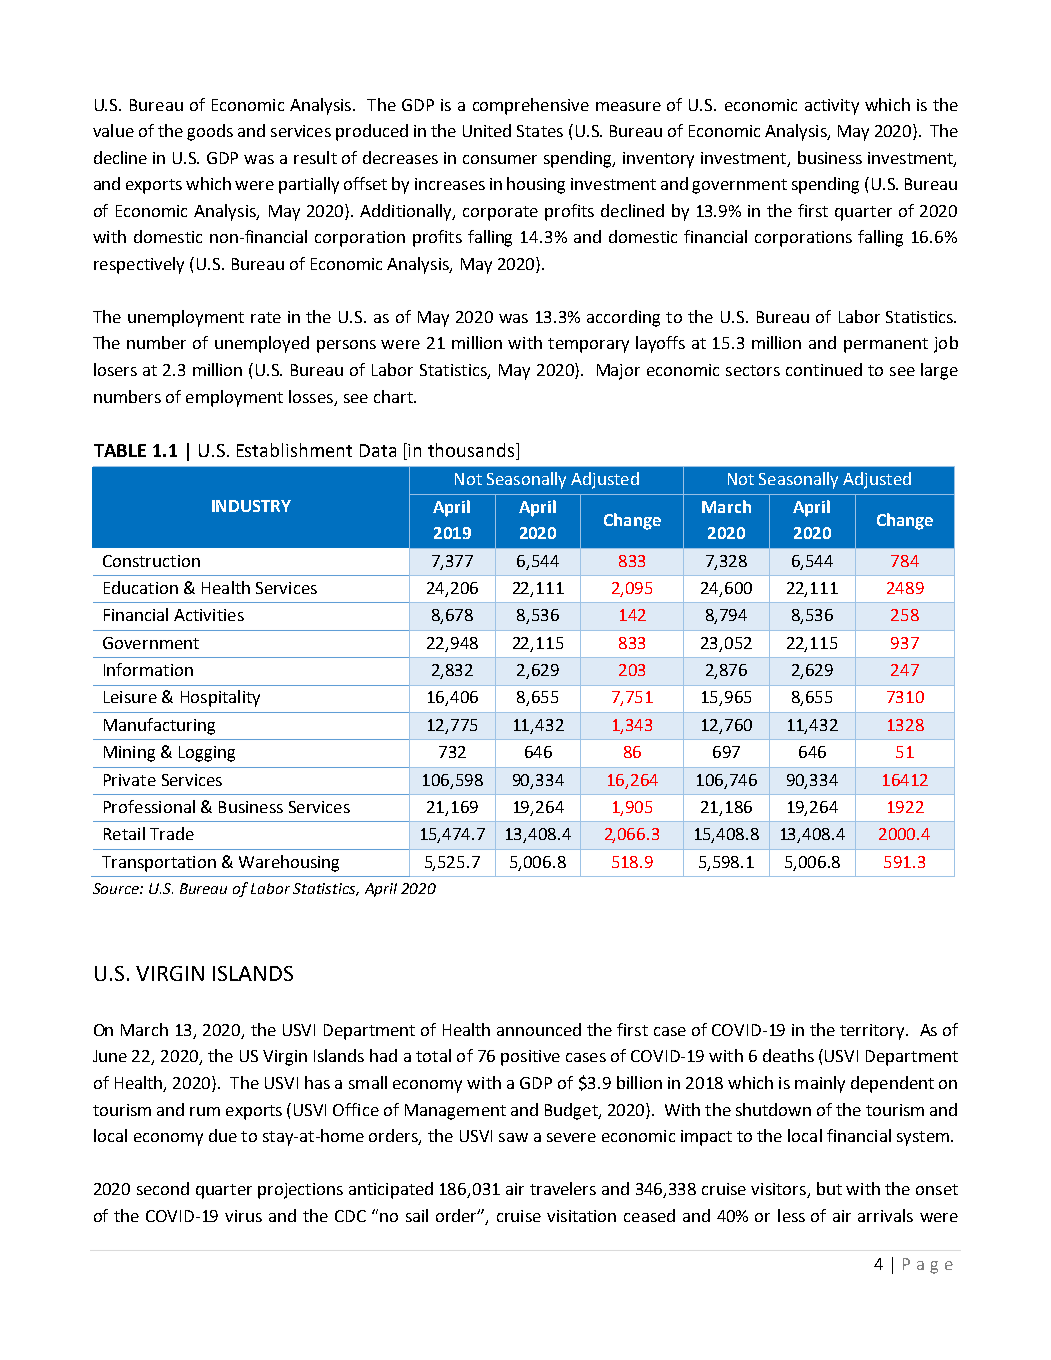 The width and height of the image is (1051, 1360). Describe the element at coordinates (163, 1188) in the image. I see `second` at that location.
